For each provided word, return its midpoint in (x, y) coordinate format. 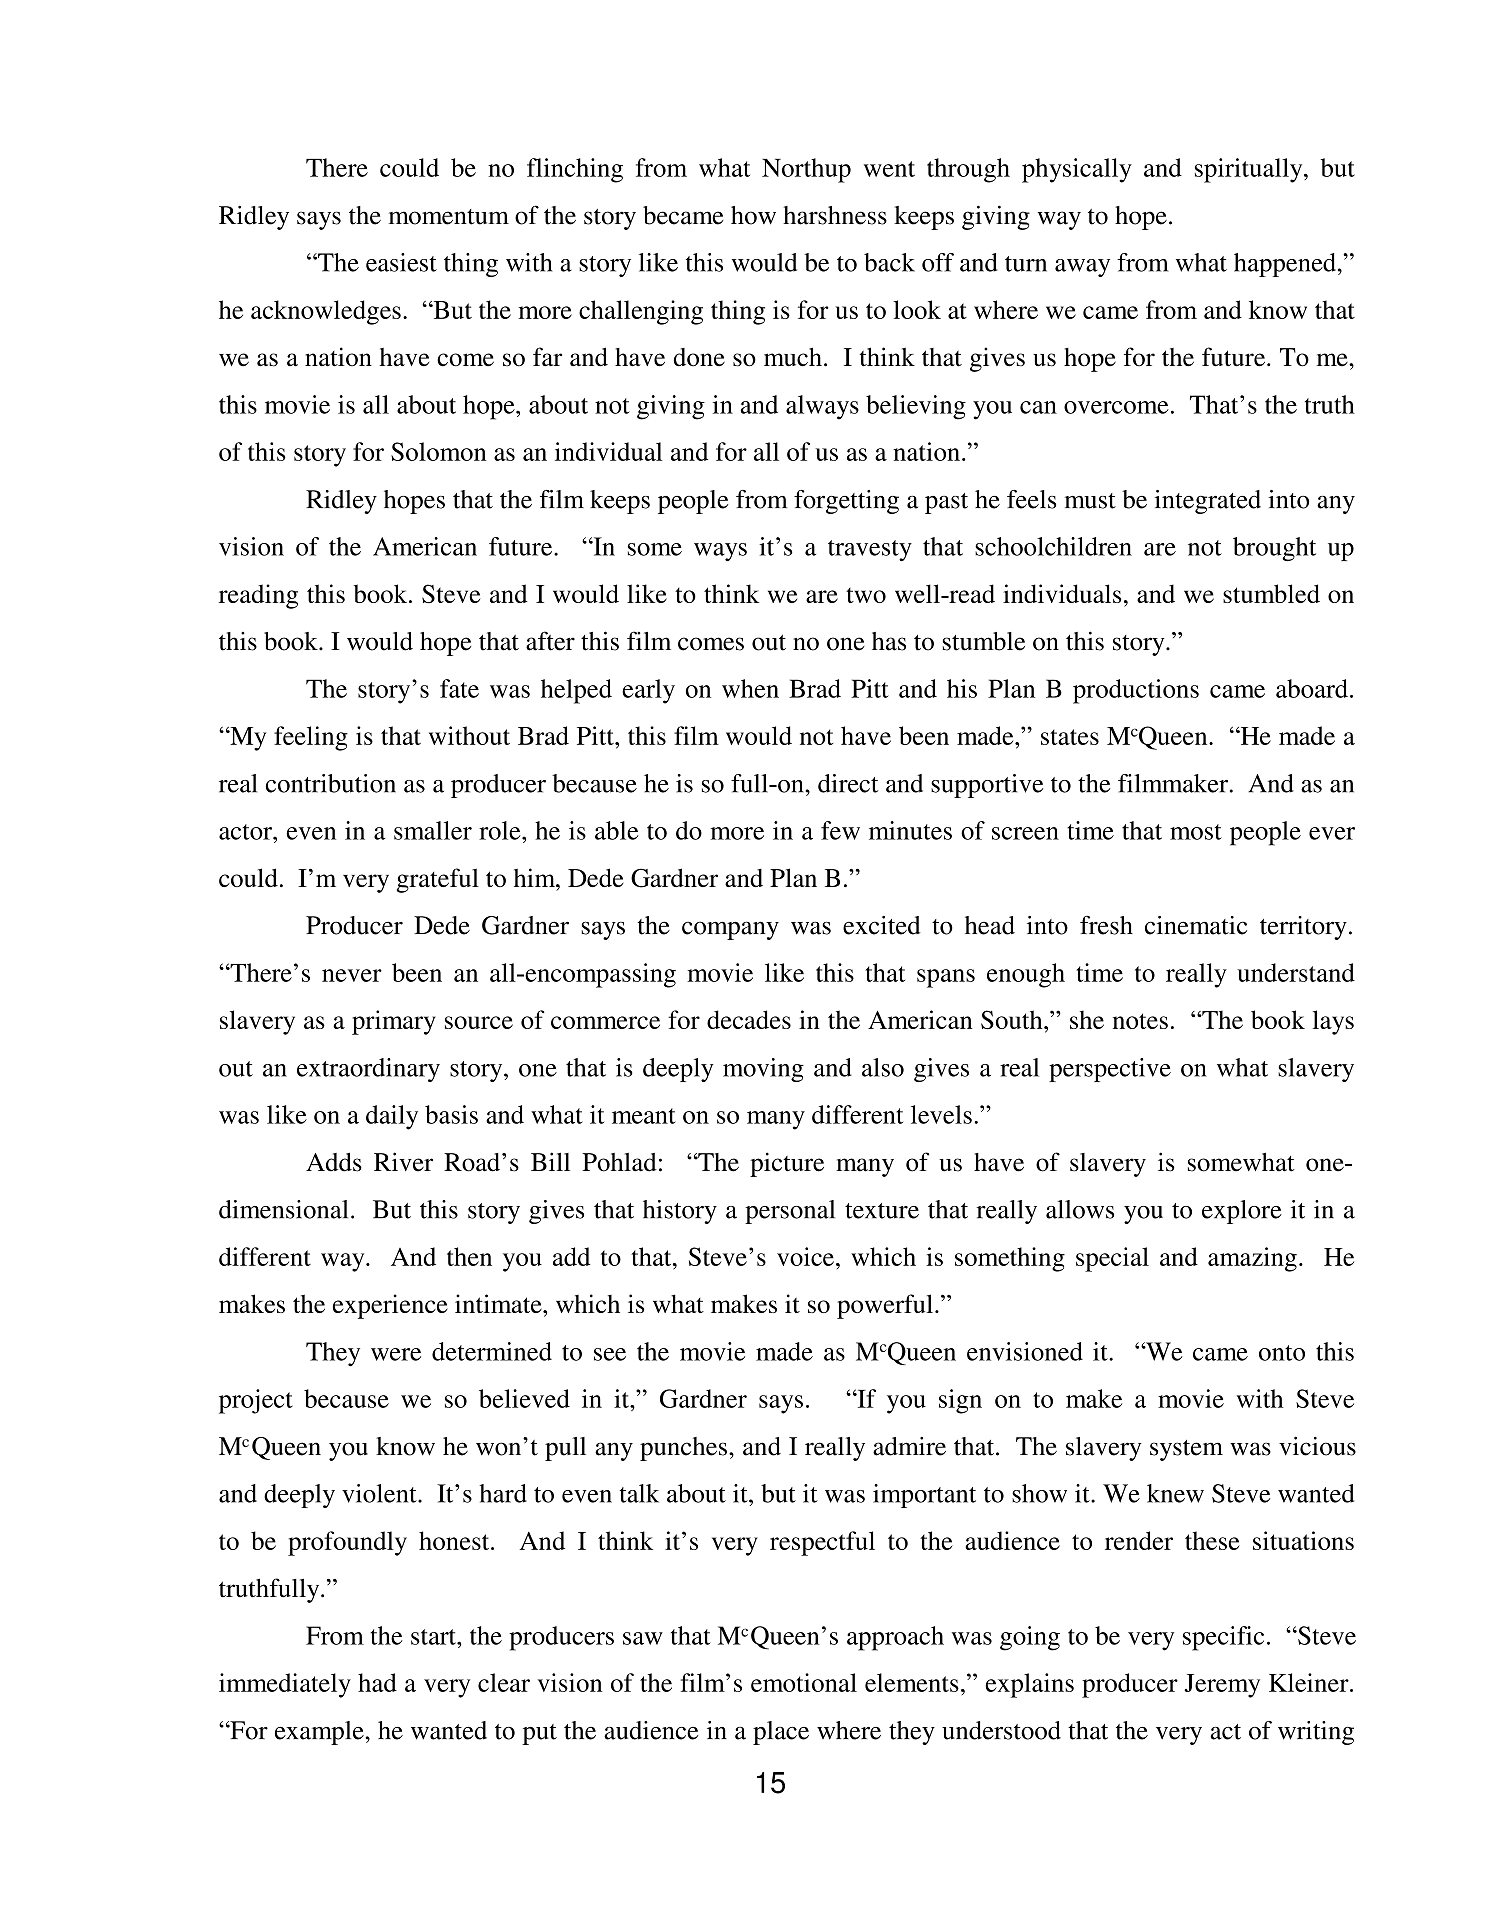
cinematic (1196, 925)
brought (1274, 549)
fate (459, 688)
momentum (449, 217)
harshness (835, 215)
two (866, 595)
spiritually (1250, 170)
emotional (804, 1682)
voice (805, 1256)
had (377, 1682)
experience (390, 1306)
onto (1282, 1353)
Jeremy (1222, 1686)
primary (394, 1022)
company (730, 930)
